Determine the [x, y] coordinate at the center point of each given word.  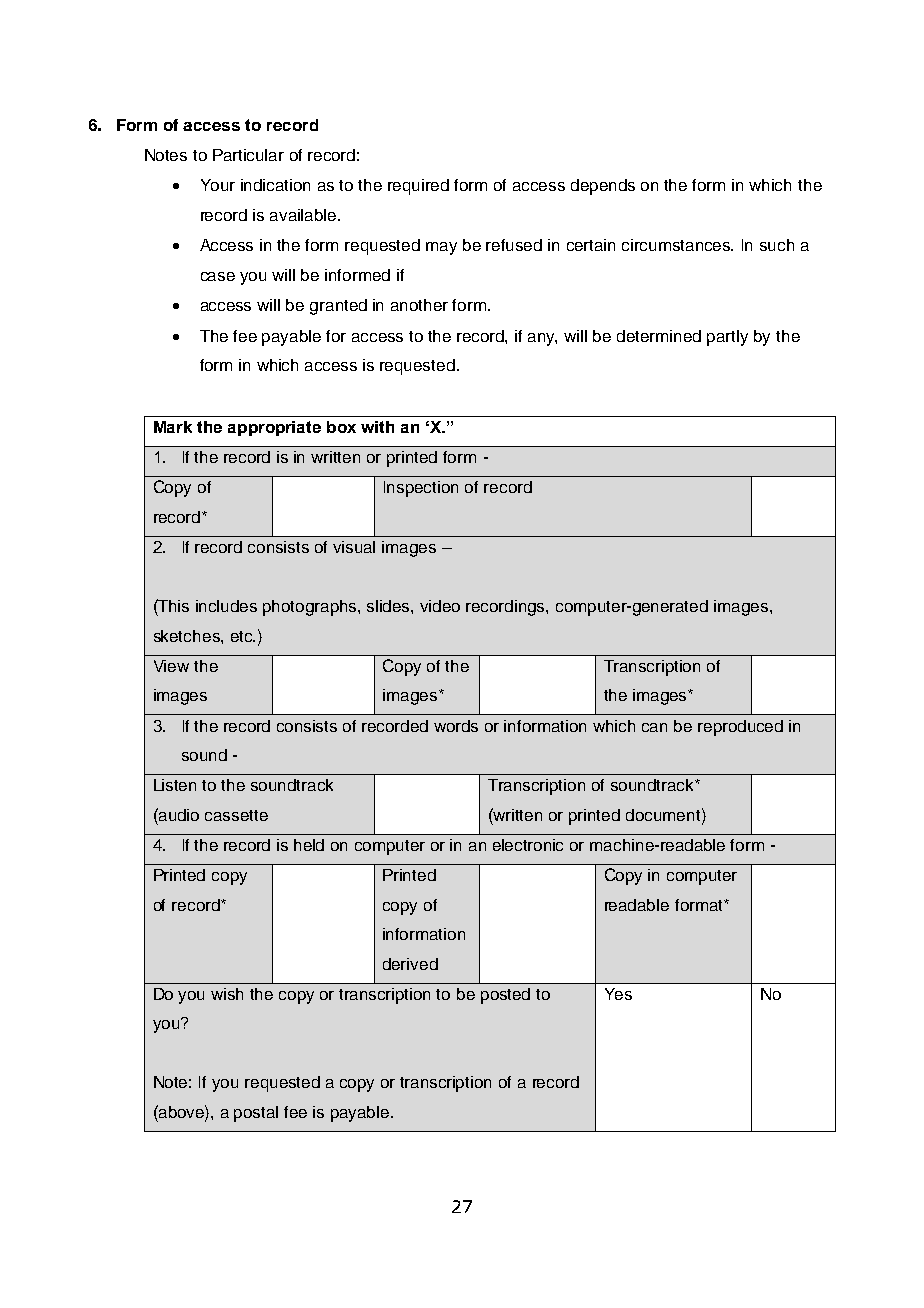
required [418, 187]
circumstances [677, 245]
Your [218, 185]
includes [226, 606]
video [440, 606]
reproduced [740, 728]
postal [256, 1114]
